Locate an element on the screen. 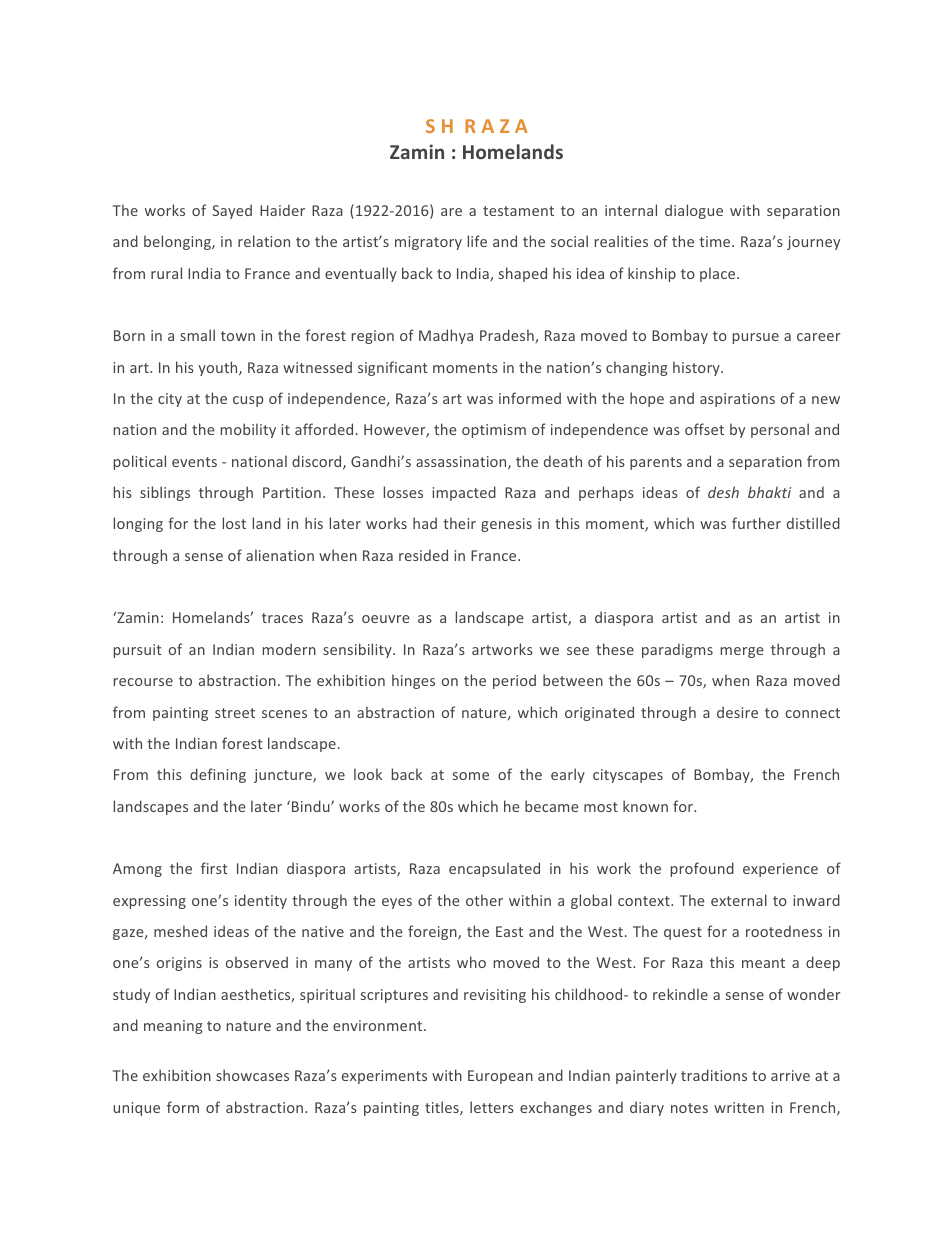 The image size is (952, 1233). relation is located at coordinates (264, 241).
